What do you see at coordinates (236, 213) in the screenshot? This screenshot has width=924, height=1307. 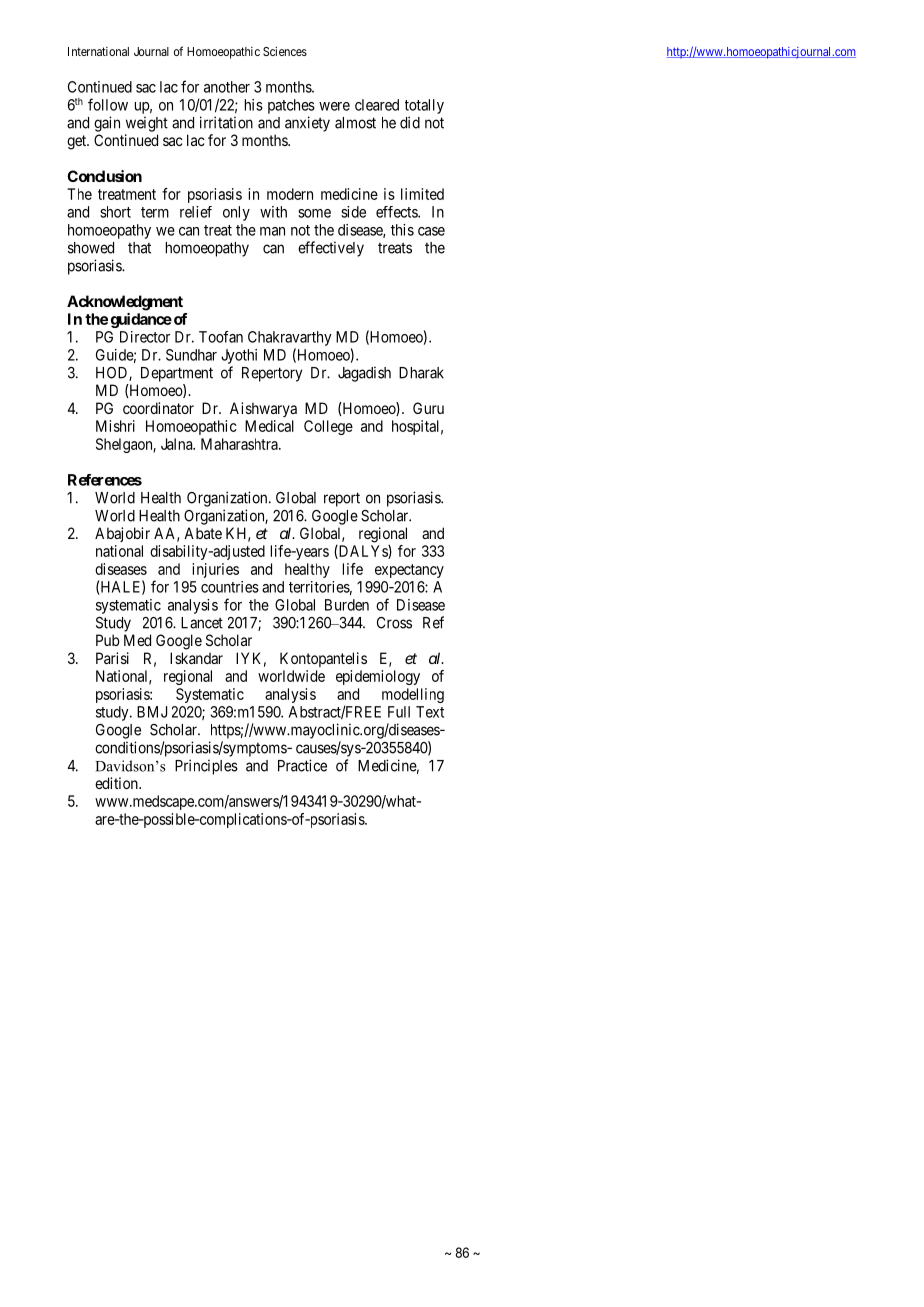 I see `only` at bounding box center [236, 213].
